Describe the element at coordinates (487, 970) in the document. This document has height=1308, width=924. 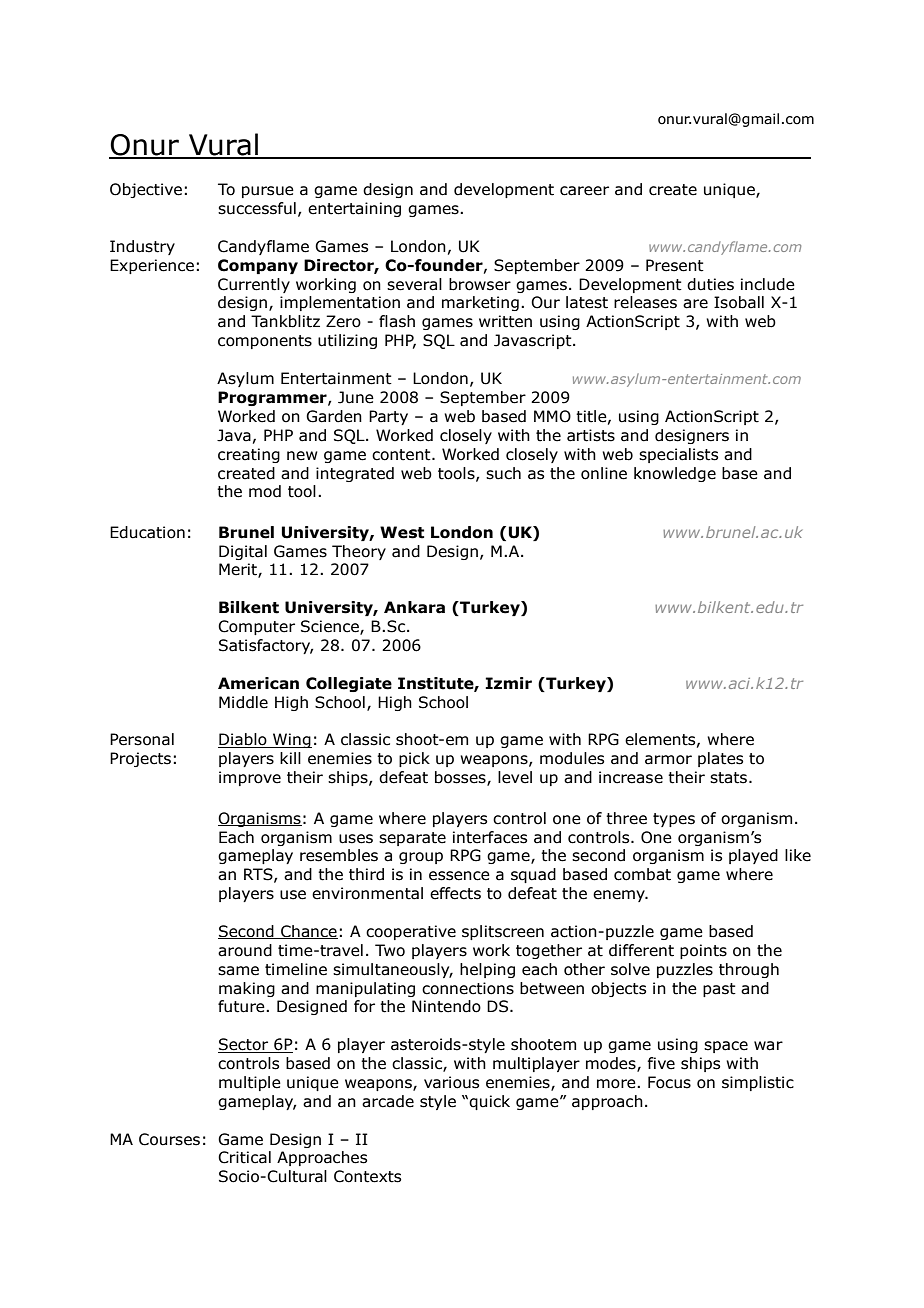
I see `helping` at that location.
